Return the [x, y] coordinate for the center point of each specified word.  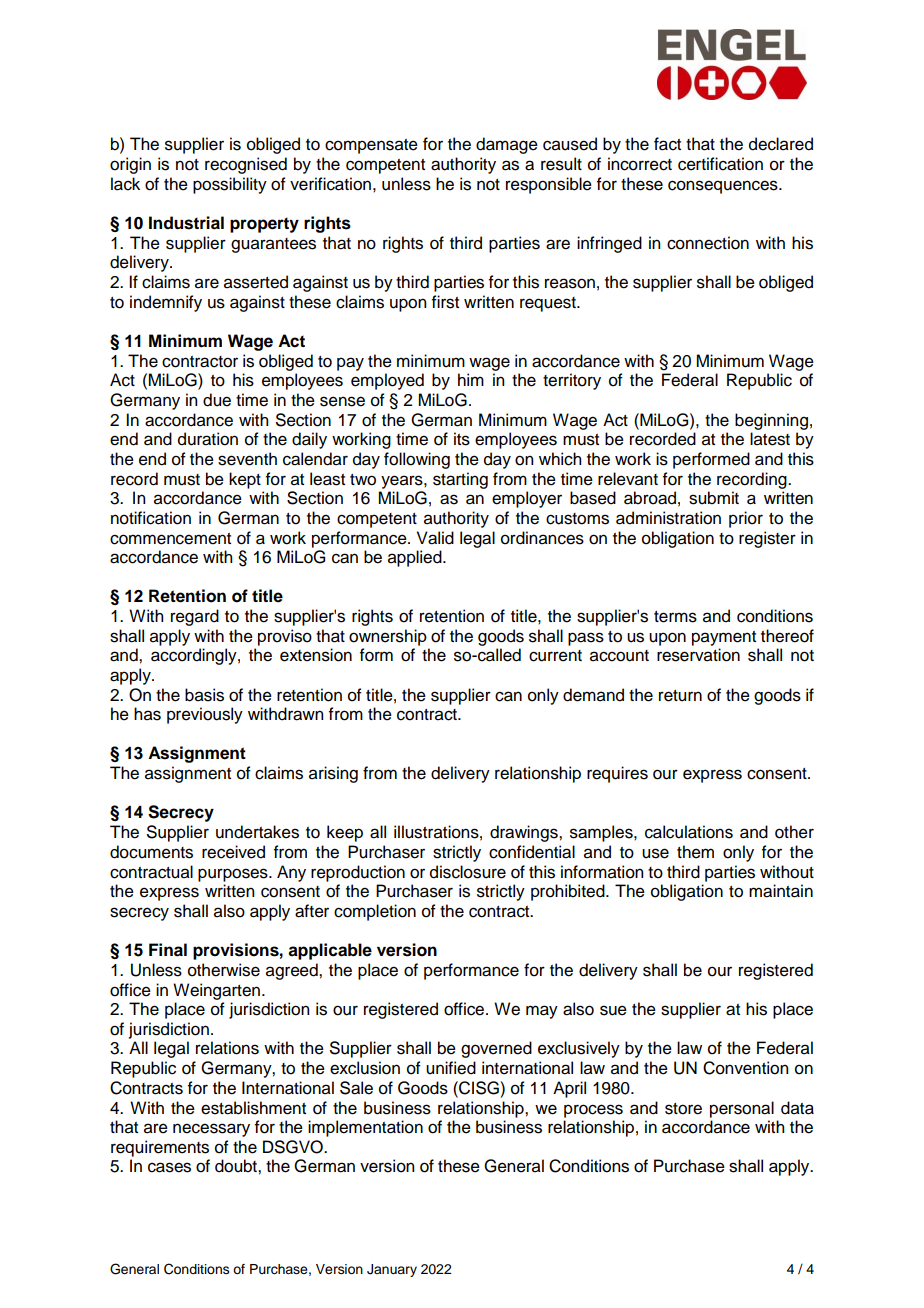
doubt [237, 1166]
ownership [388, 637]
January [392, 1270]
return [680, 696]
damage [507, 145]
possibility [230, 185]
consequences [724, 187]
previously [205, 715]
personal [742, 1109]
